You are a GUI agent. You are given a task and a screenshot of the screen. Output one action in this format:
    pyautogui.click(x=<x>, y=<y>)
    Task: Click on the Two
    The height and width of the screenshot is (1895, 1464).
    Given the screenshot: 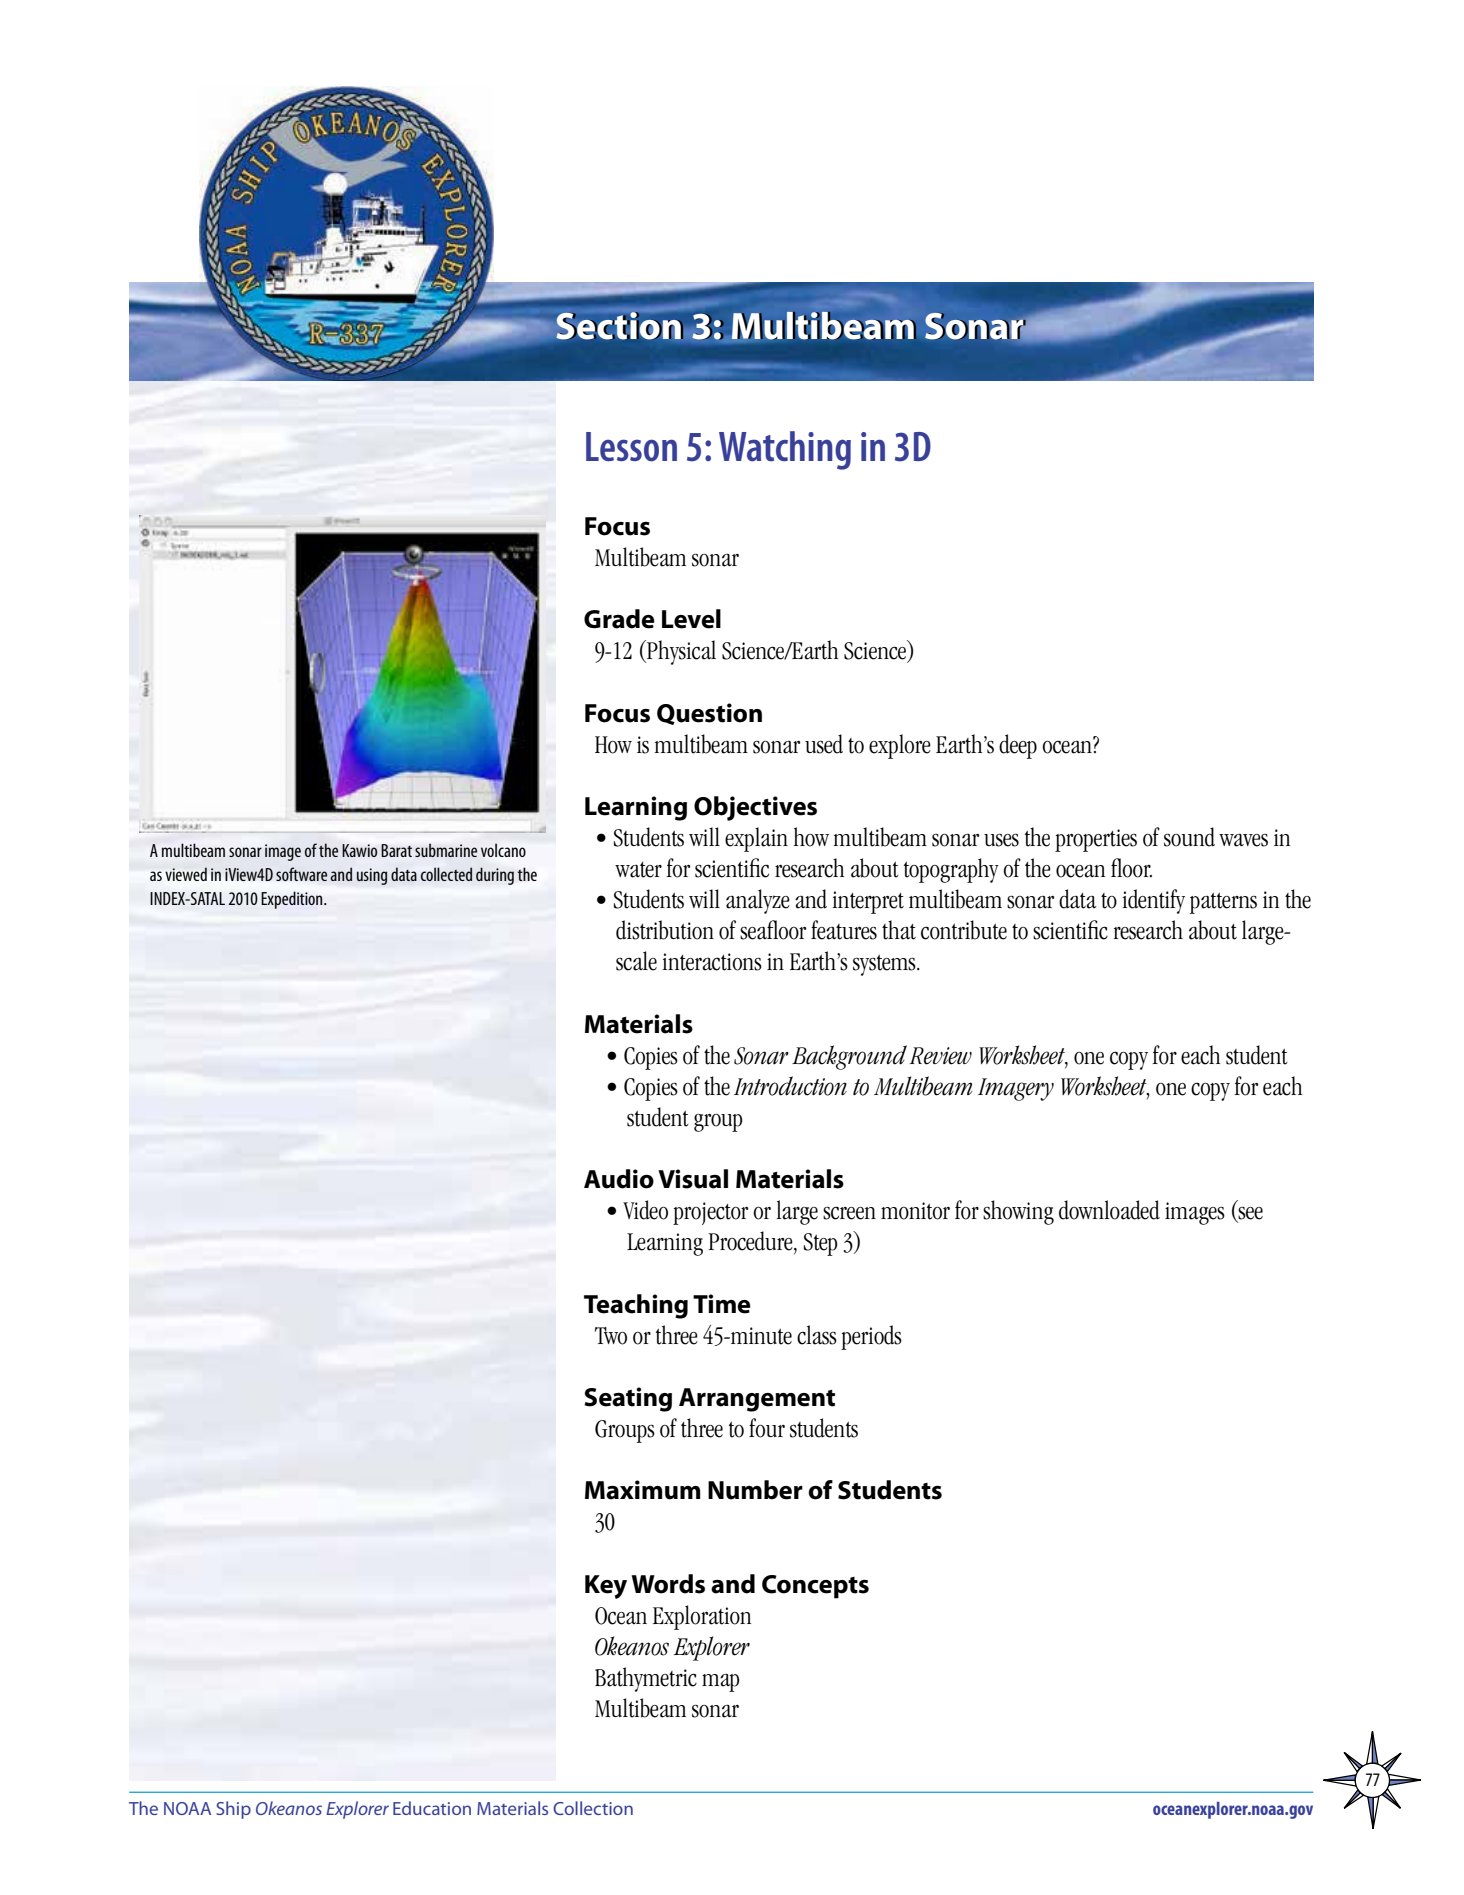 What is the action you would take?
    pyautogui.click(x=611, y=1336)
